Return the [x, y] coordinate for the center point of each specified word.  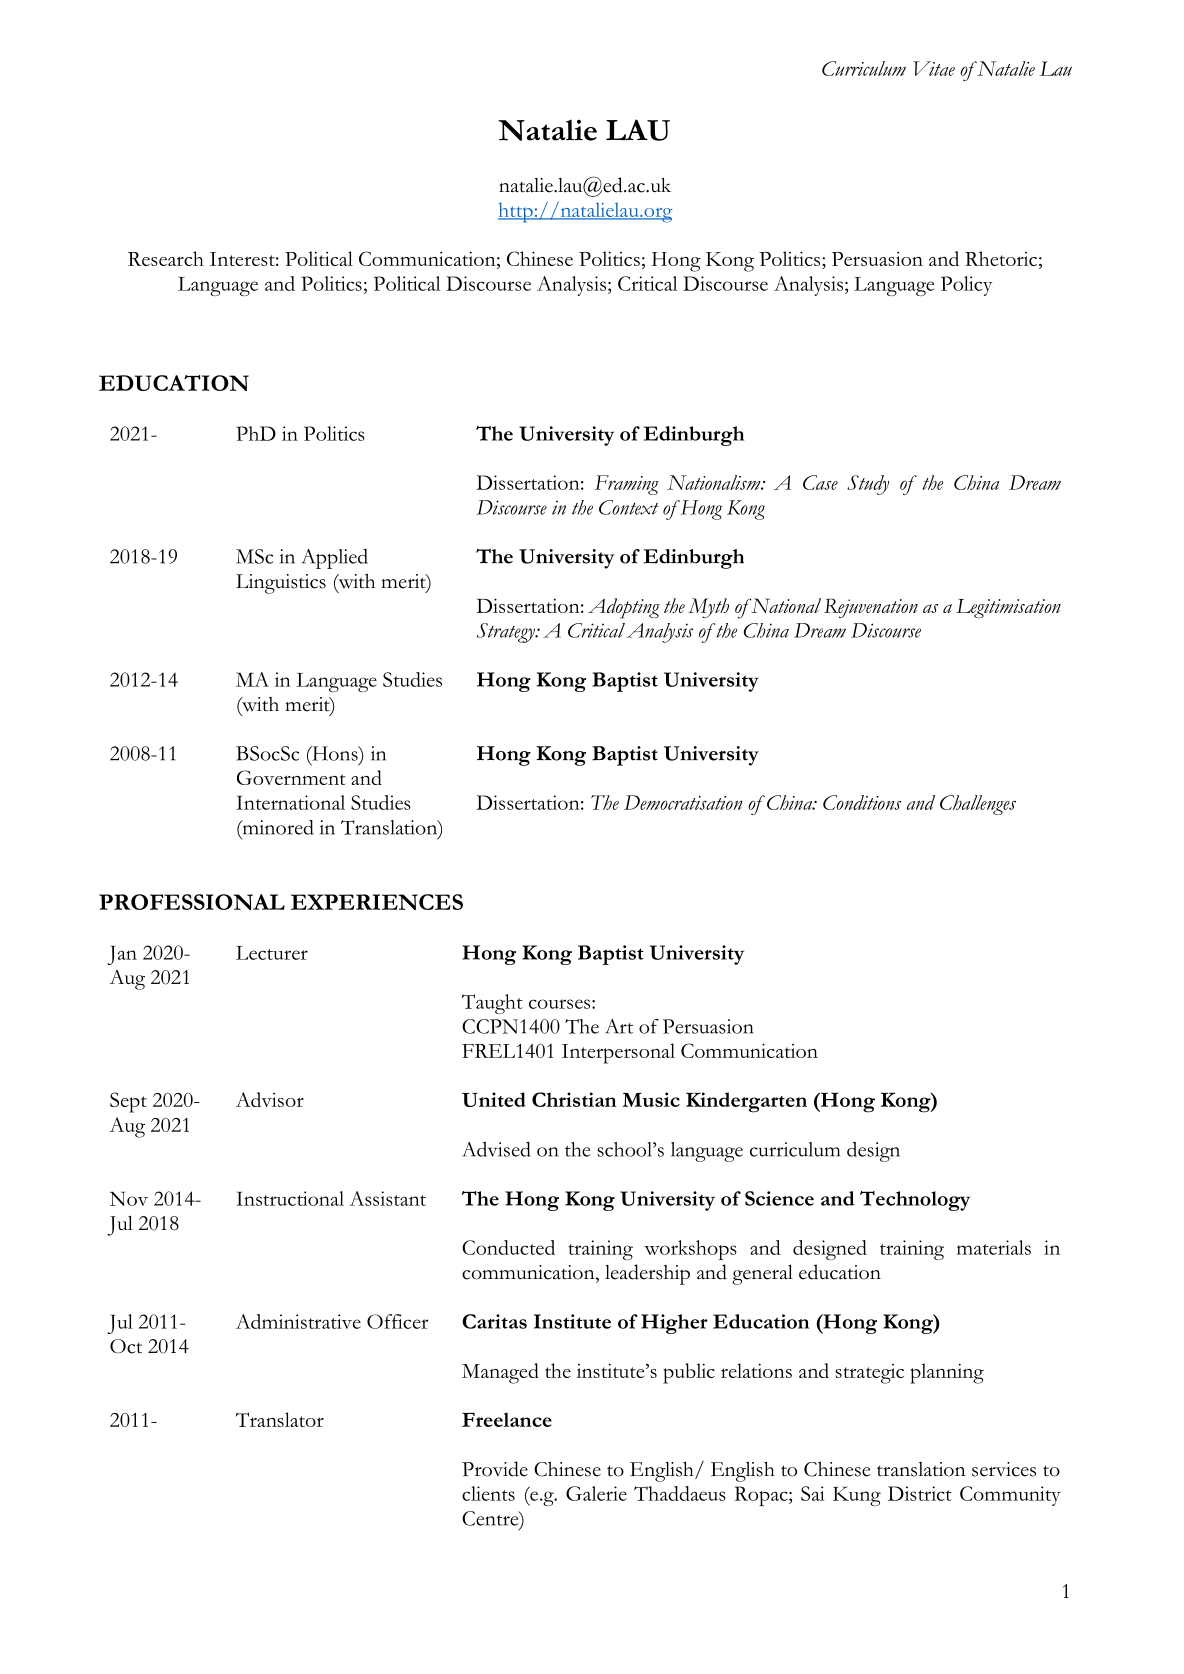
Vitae [934, 68]
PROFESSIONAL [192, 902]
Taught [492, 1004]
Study [868, 485]
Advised [496, 1149]
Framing [626, 485]
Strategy [507, 633]
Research [166, 258]
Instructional [290, 1198]
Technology [915, 1201]
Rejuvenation [871, 608]
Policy [966, 286]
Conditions [862, 802]
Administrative [298, 1321]
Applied [334, 559]
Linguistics [281, 584]
